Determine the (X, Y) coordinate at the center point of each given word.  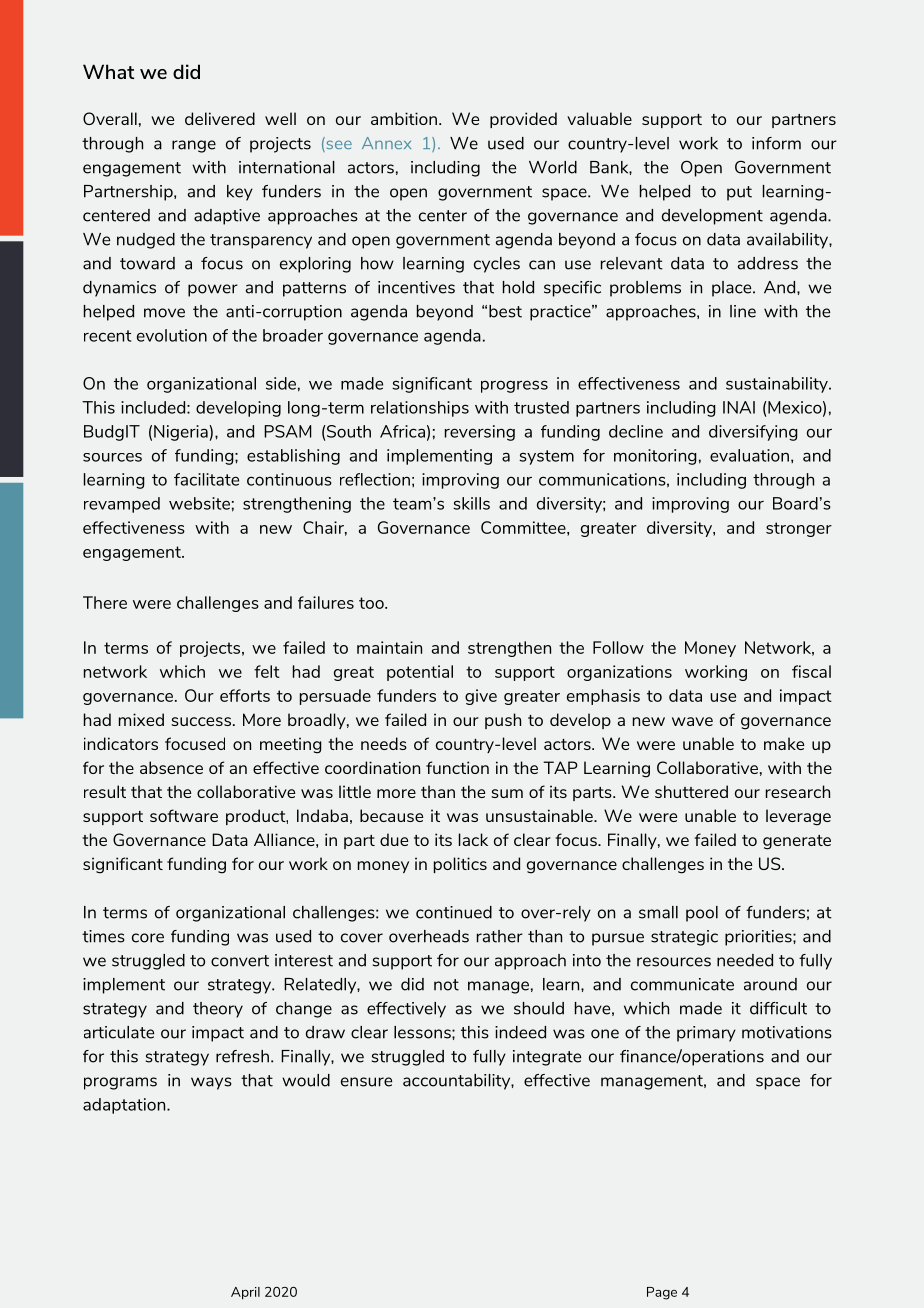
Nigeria (182, 433)
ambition (404, 118)
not (446, 985)
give (481, 697)
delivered (220, 118)
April (245, 1293)
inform (776, 143)
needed (745, 960)
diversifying (753, 433)
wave (692, 721)
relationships (420, 409)
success (201, 721)
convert (240, 961)
